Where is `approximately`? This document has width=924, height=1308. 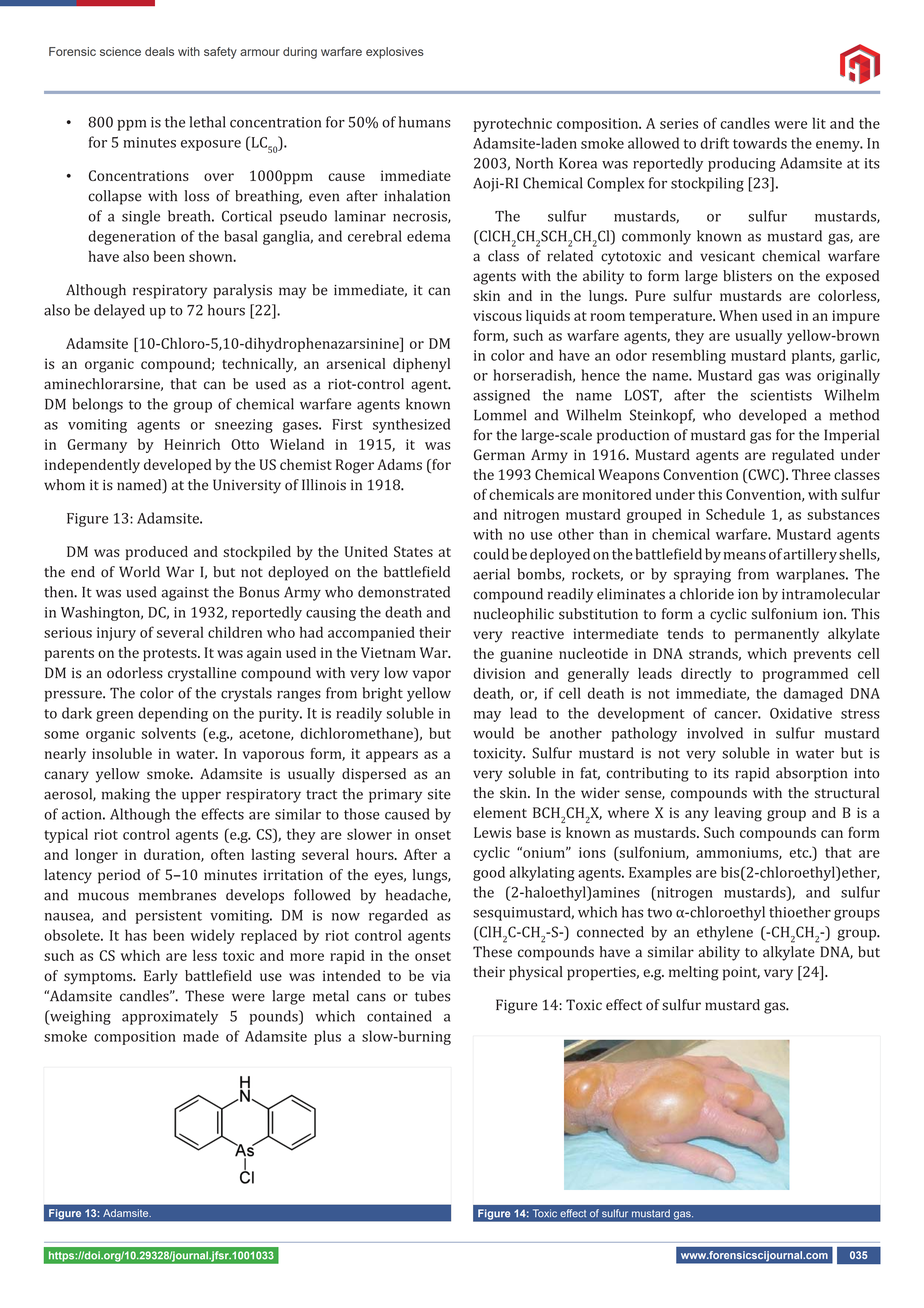
approximately is located at coordinates (170, 1017).
